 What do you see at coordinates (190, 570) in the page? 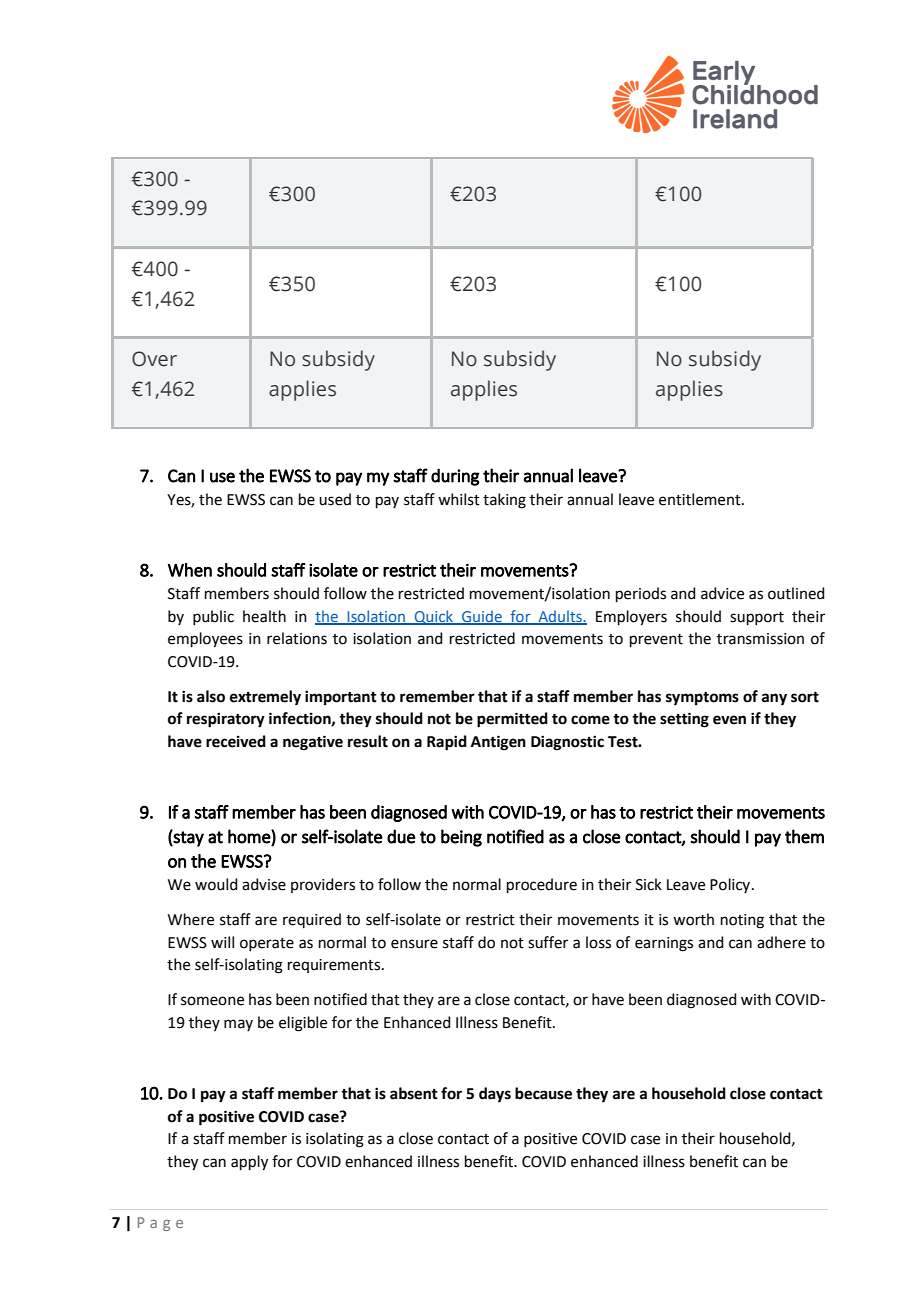
I see `When` at bounding box center [190, 570].
